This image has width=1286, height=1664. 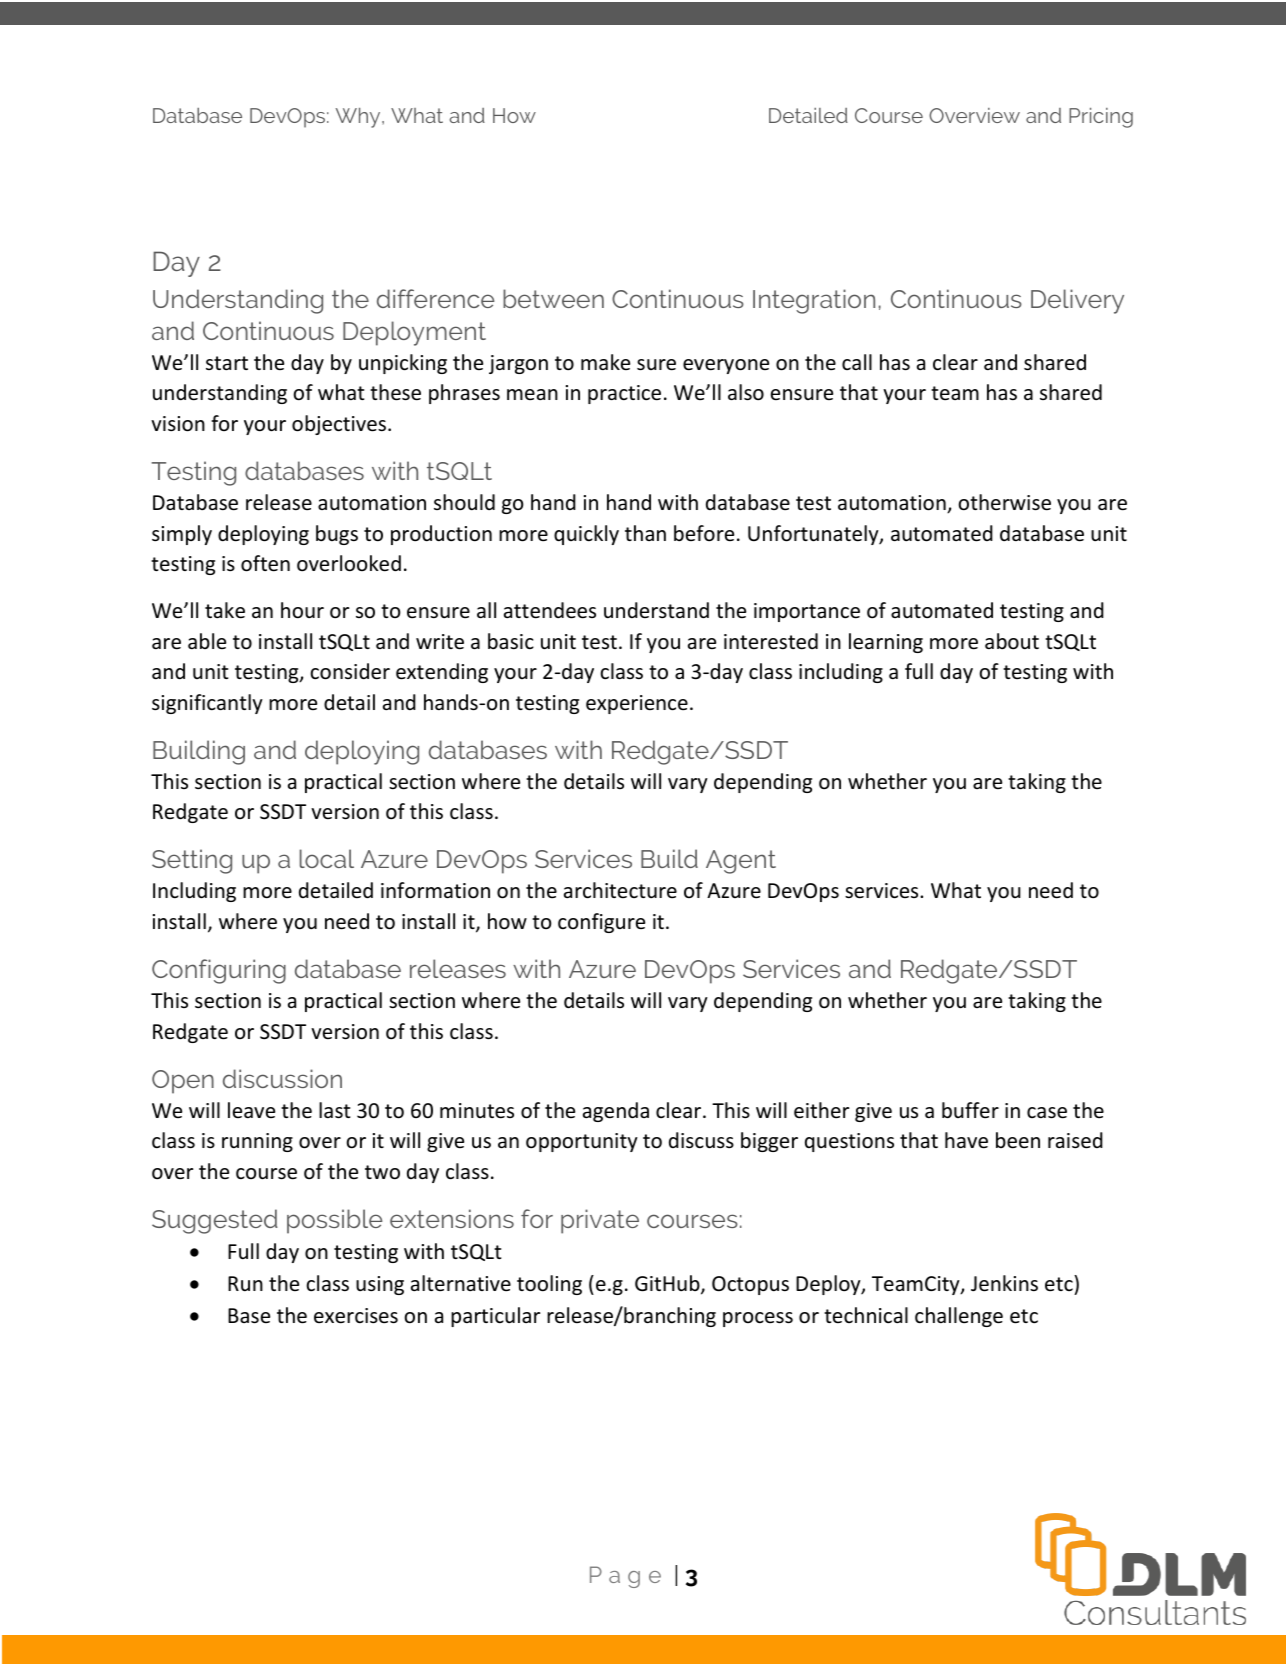 What do you see at coordinates (340, 425) in the image?
I see `objectives` at bounding box center [340, 425].
